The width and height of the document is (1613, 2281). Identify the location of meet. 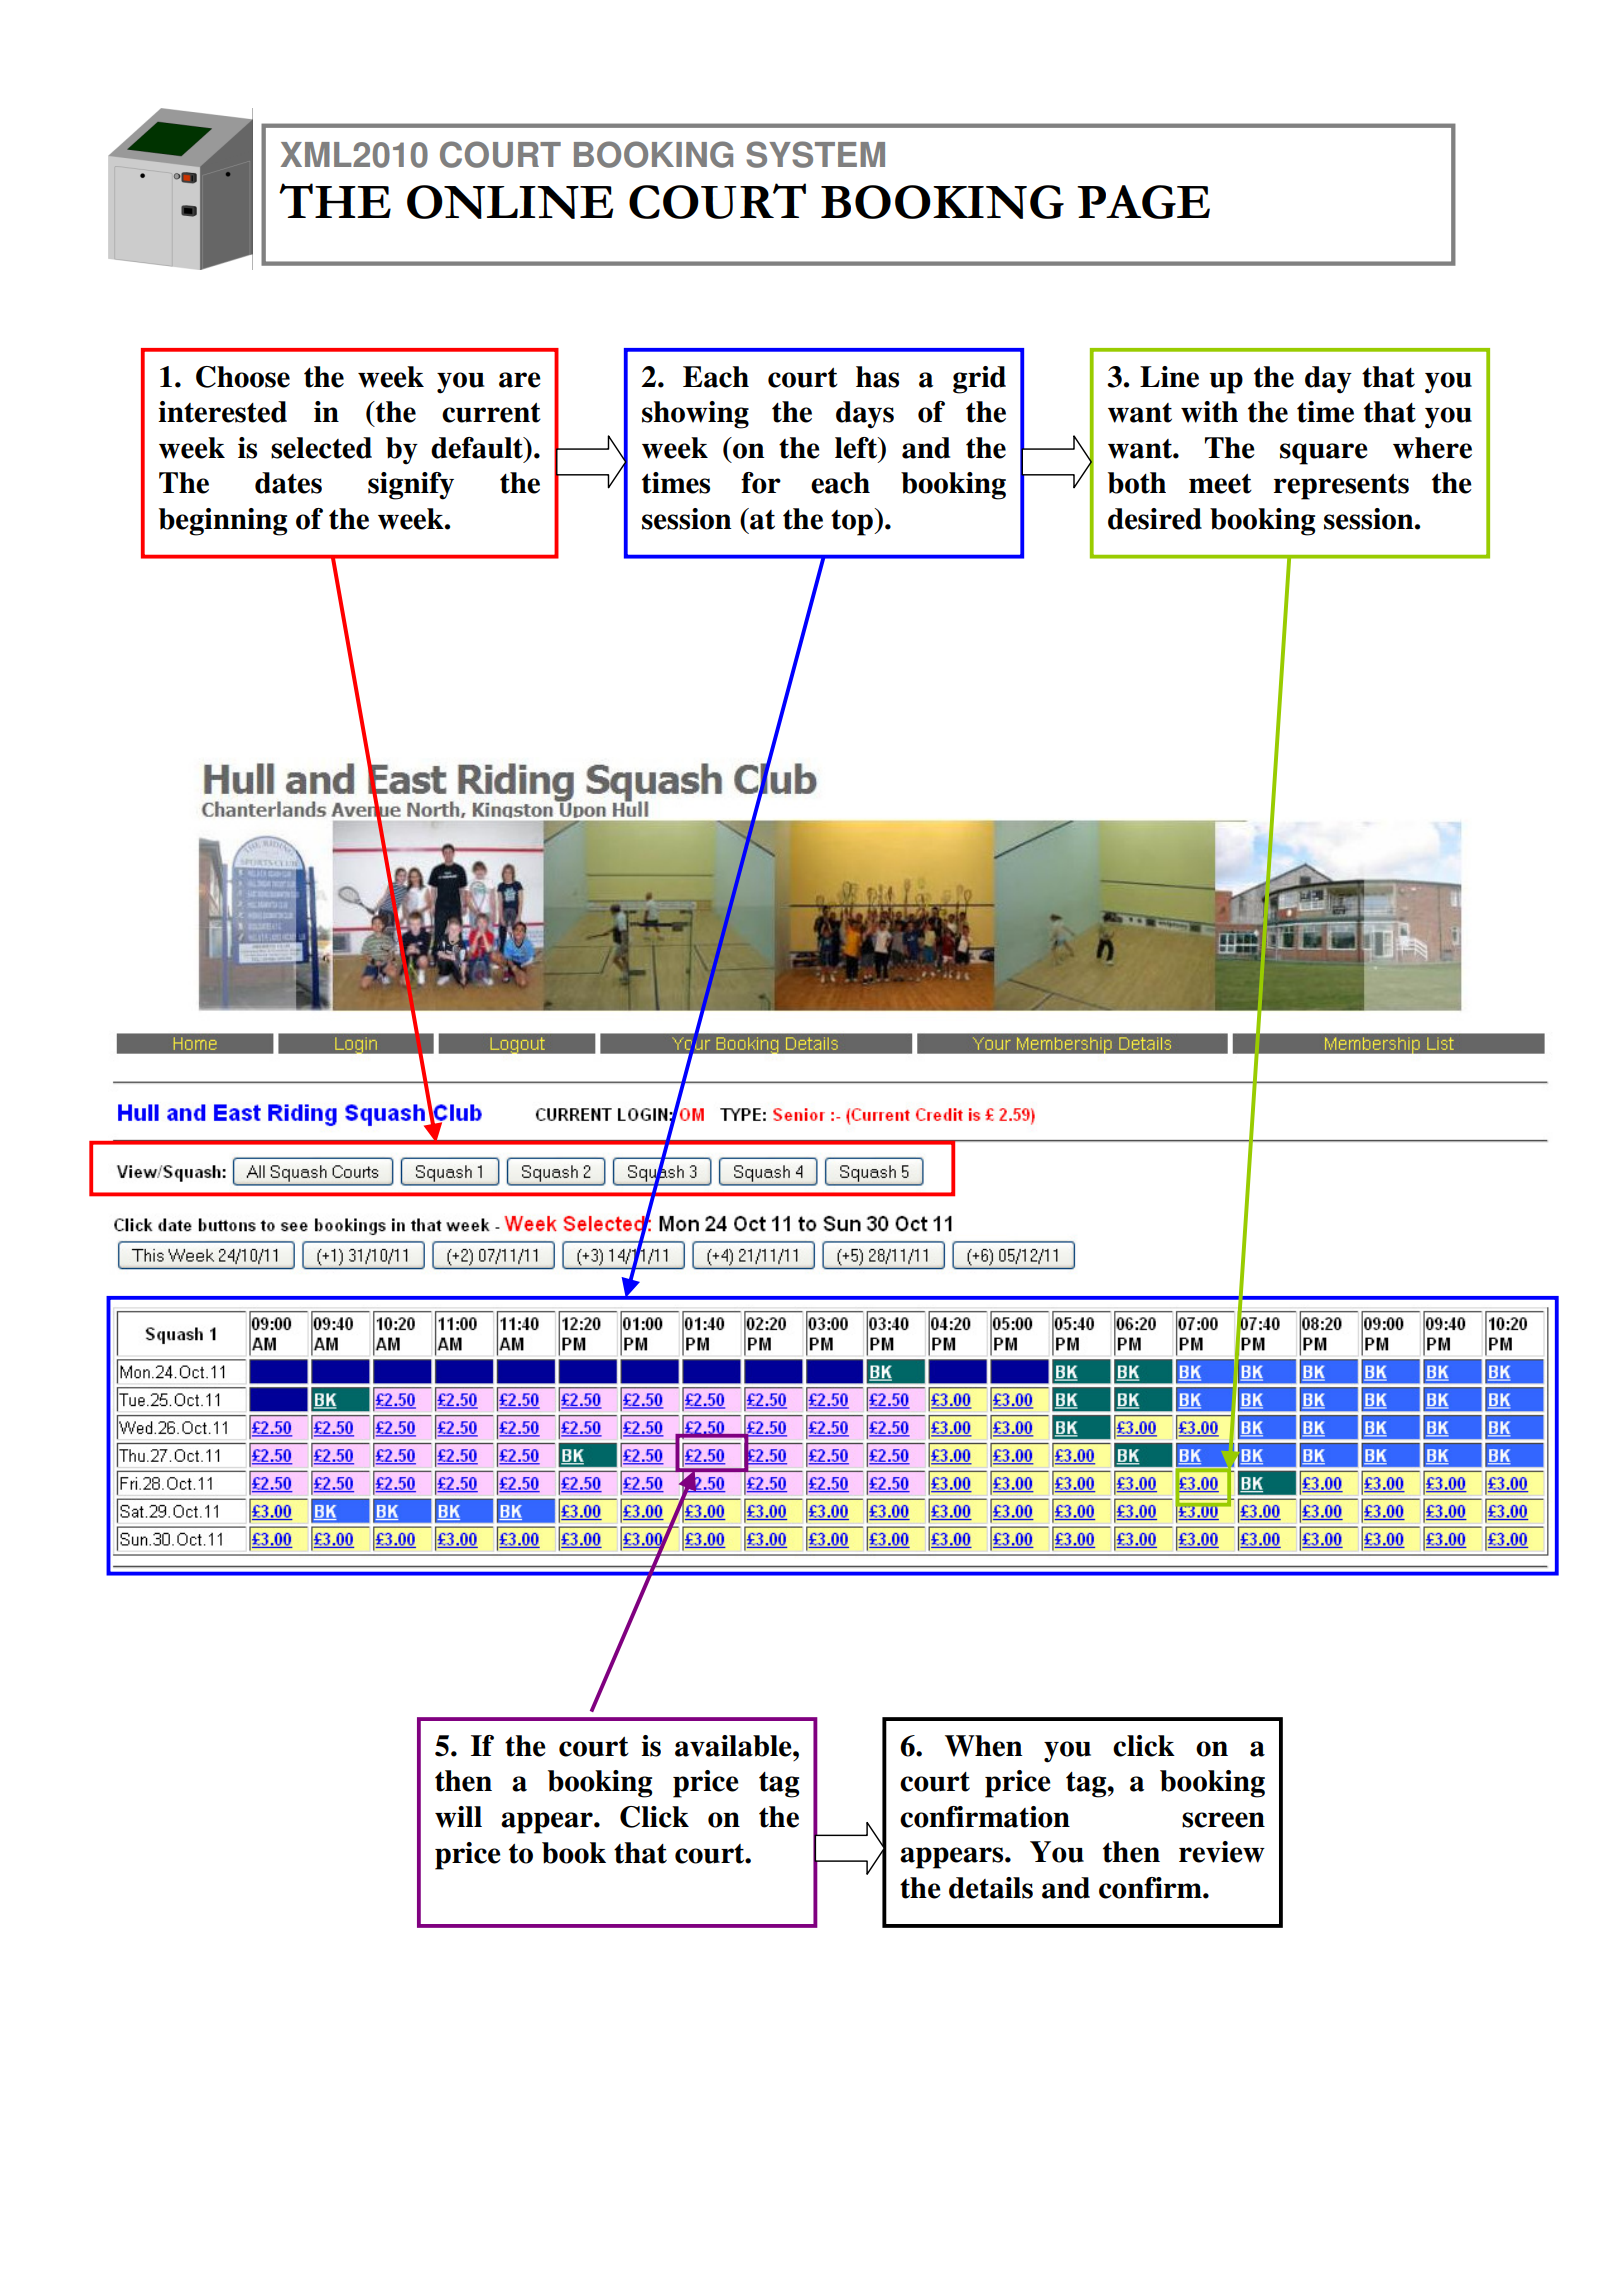
(1220, 484).
